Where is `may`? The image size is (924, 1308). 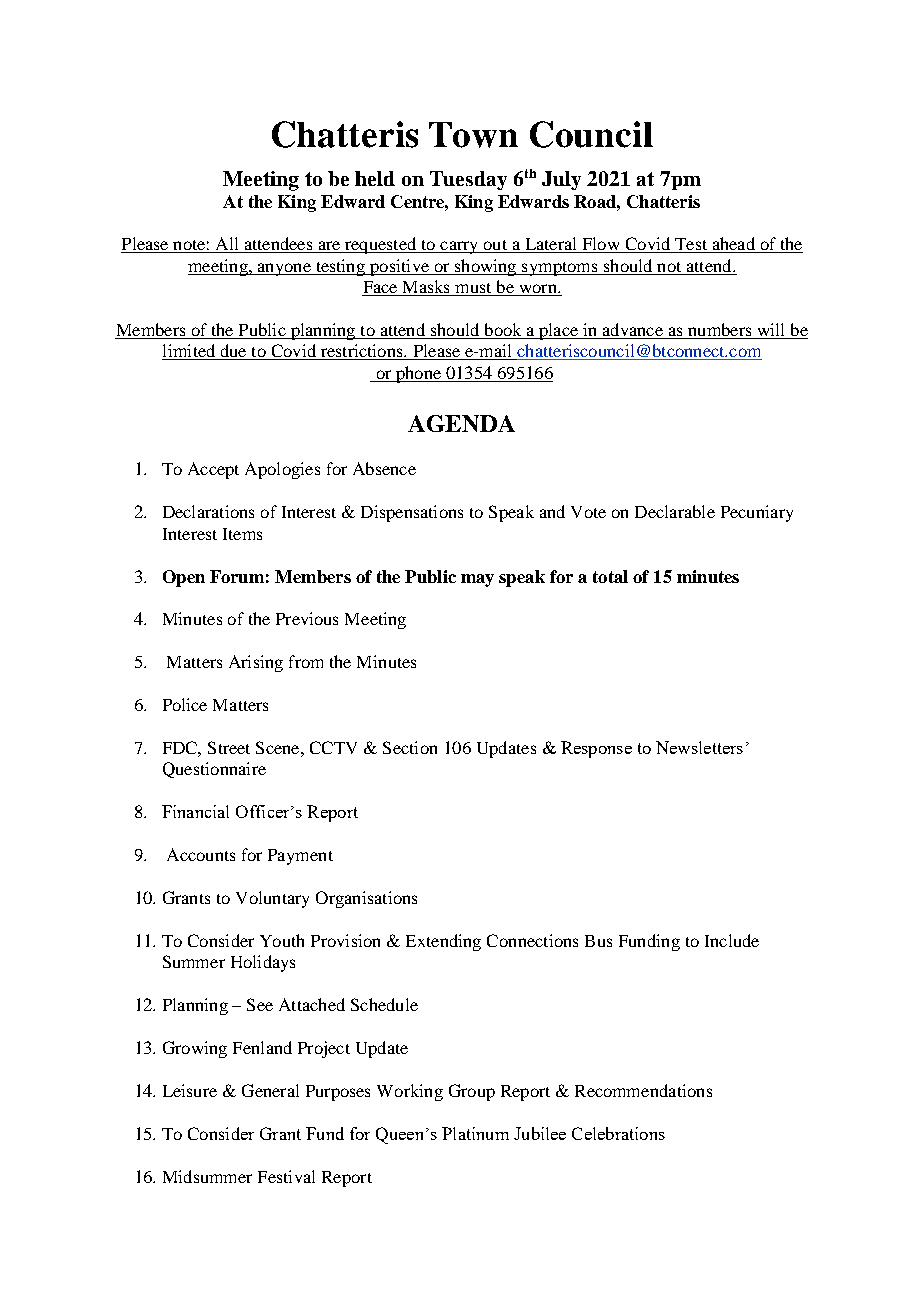 may is located at coordinates (477, 580).
